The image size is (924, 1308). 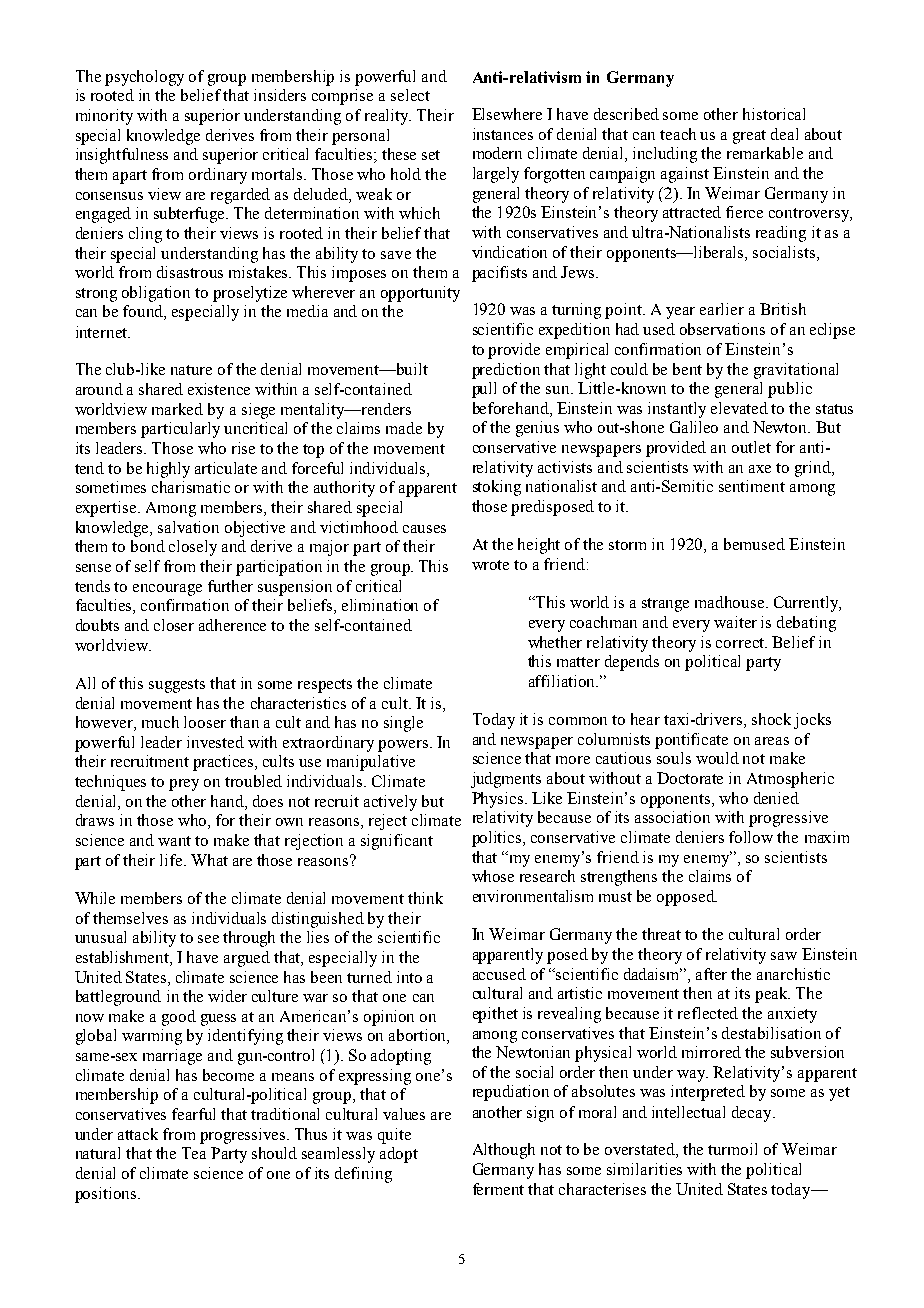 I want to click on nature, so click(x=191, y=370).
